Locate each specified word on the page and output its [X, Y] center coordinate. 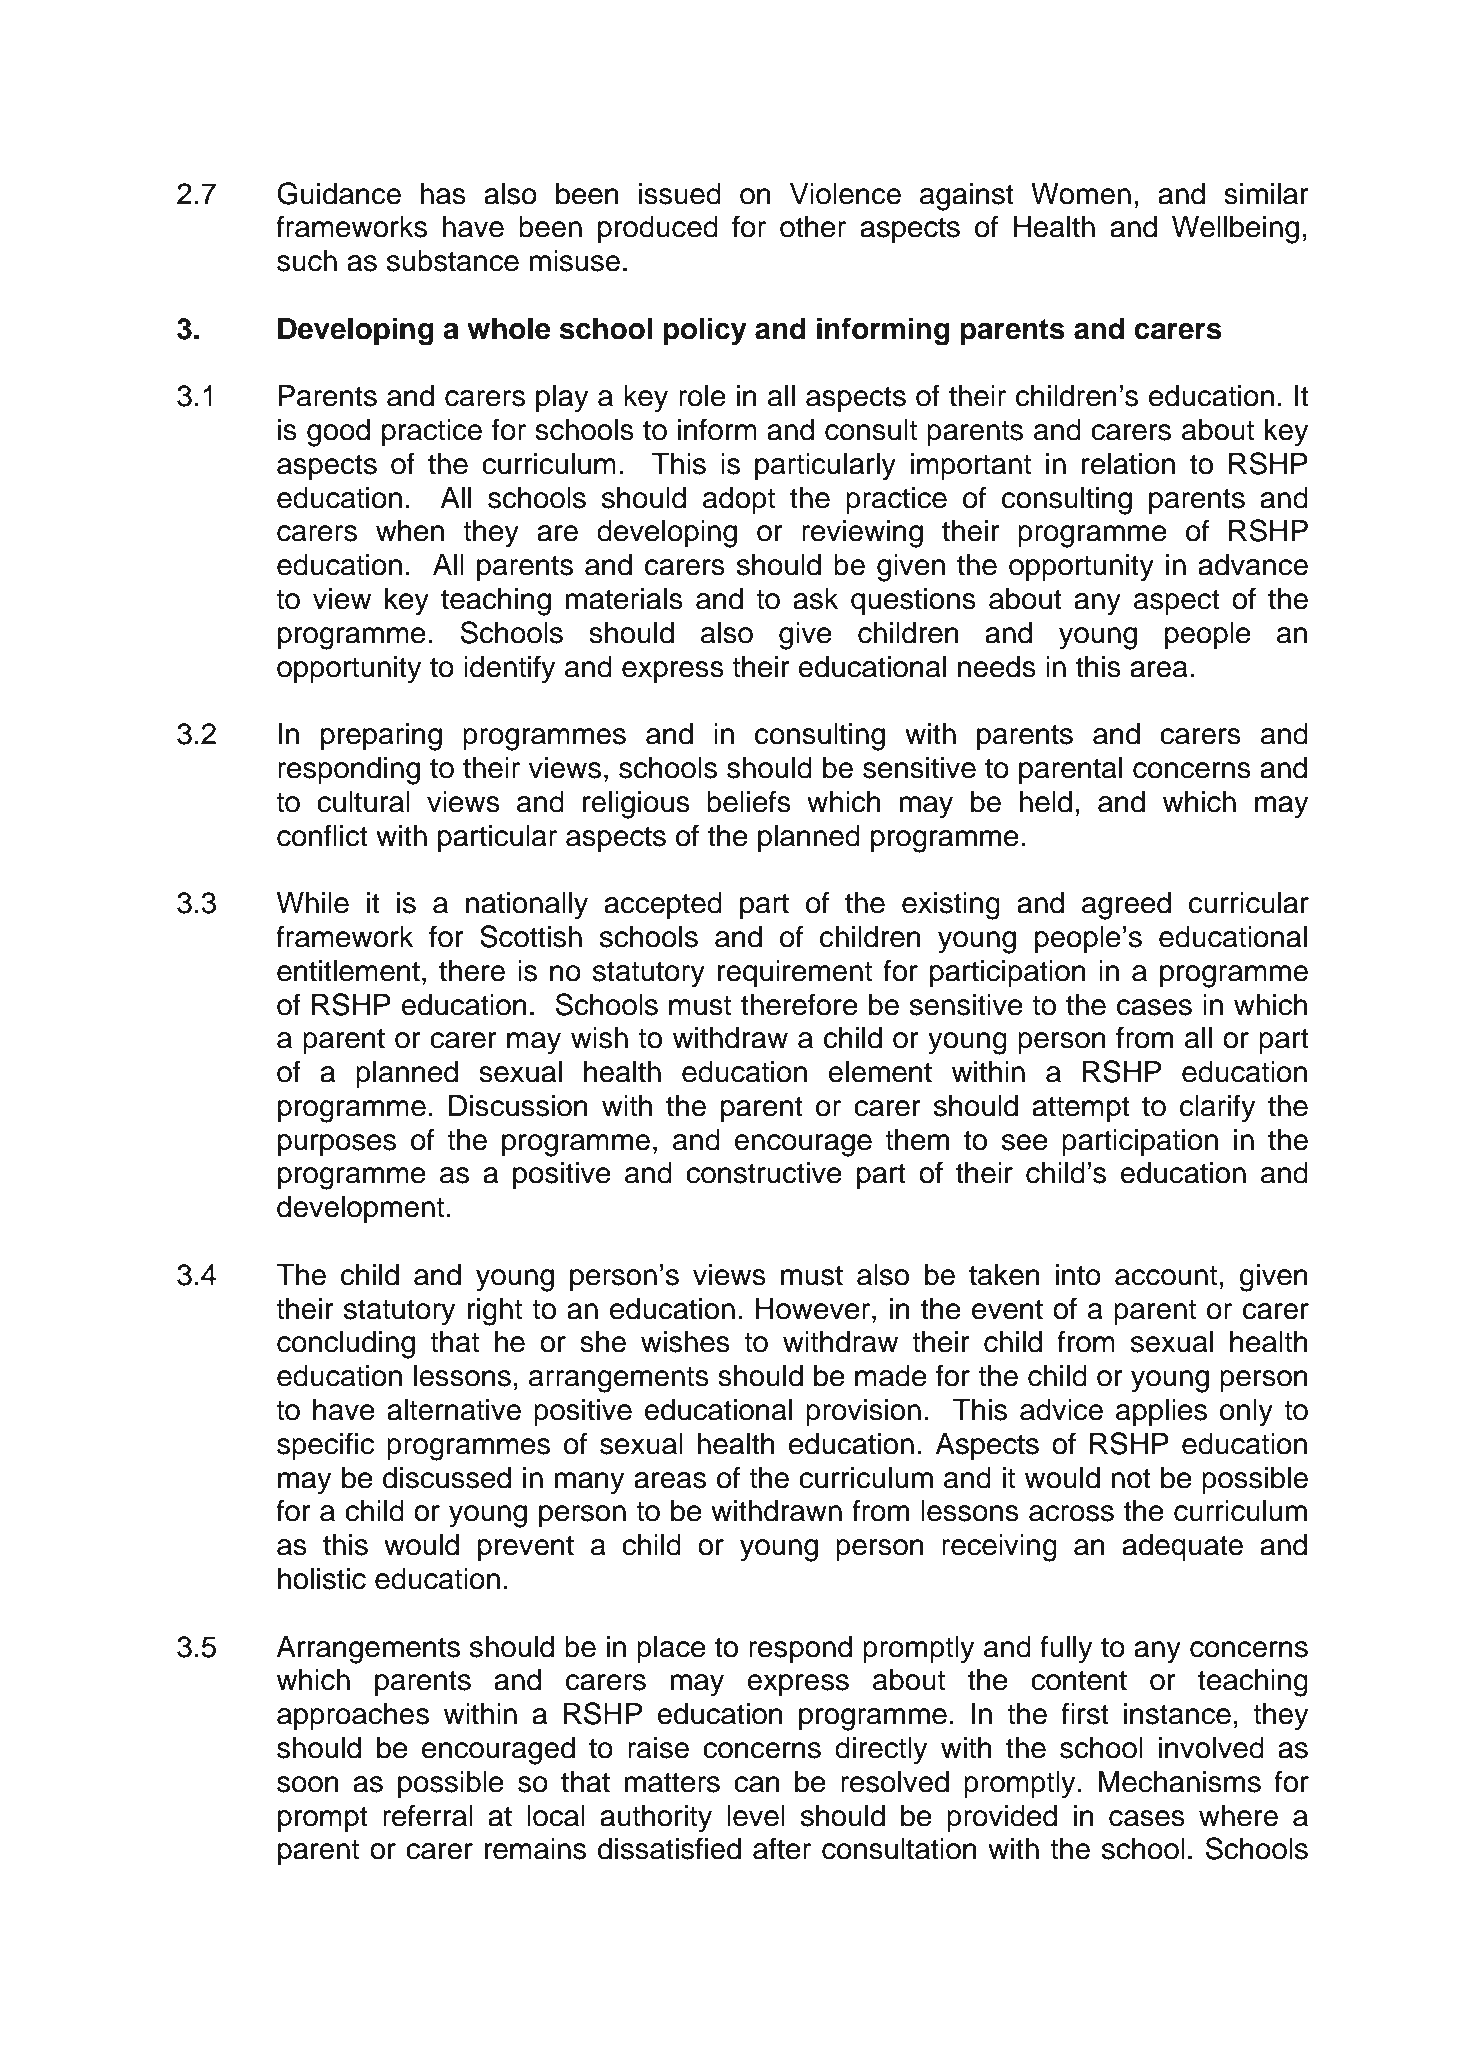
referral [428, 1815]
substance [453, 261]
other [813, 227]
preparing [381, 737]
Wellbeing [1235, 230]
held [1045, 802]
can [757, 1784]
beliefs [749, 801]
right [495, 1312]
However [814, 1309]
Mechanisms [1179, 1782]
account [1166, 1275]
